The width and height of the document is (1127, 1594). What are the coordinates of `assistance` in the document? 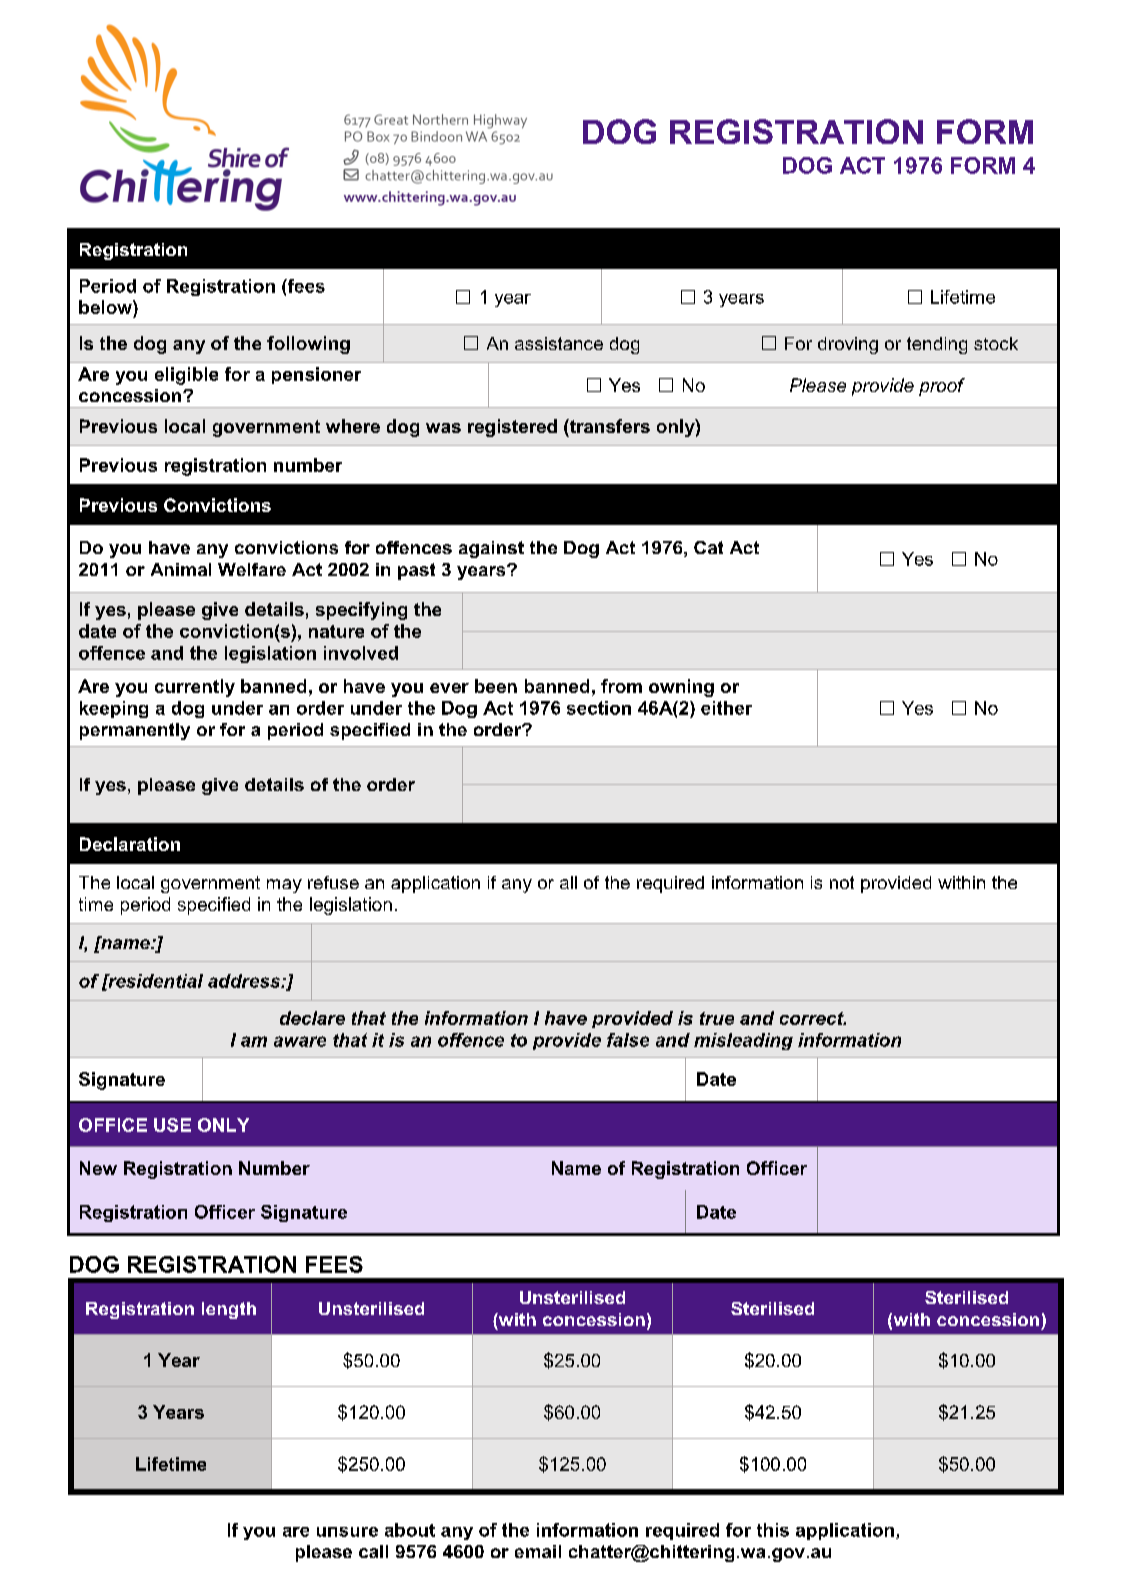 It's located at (559, 343).
